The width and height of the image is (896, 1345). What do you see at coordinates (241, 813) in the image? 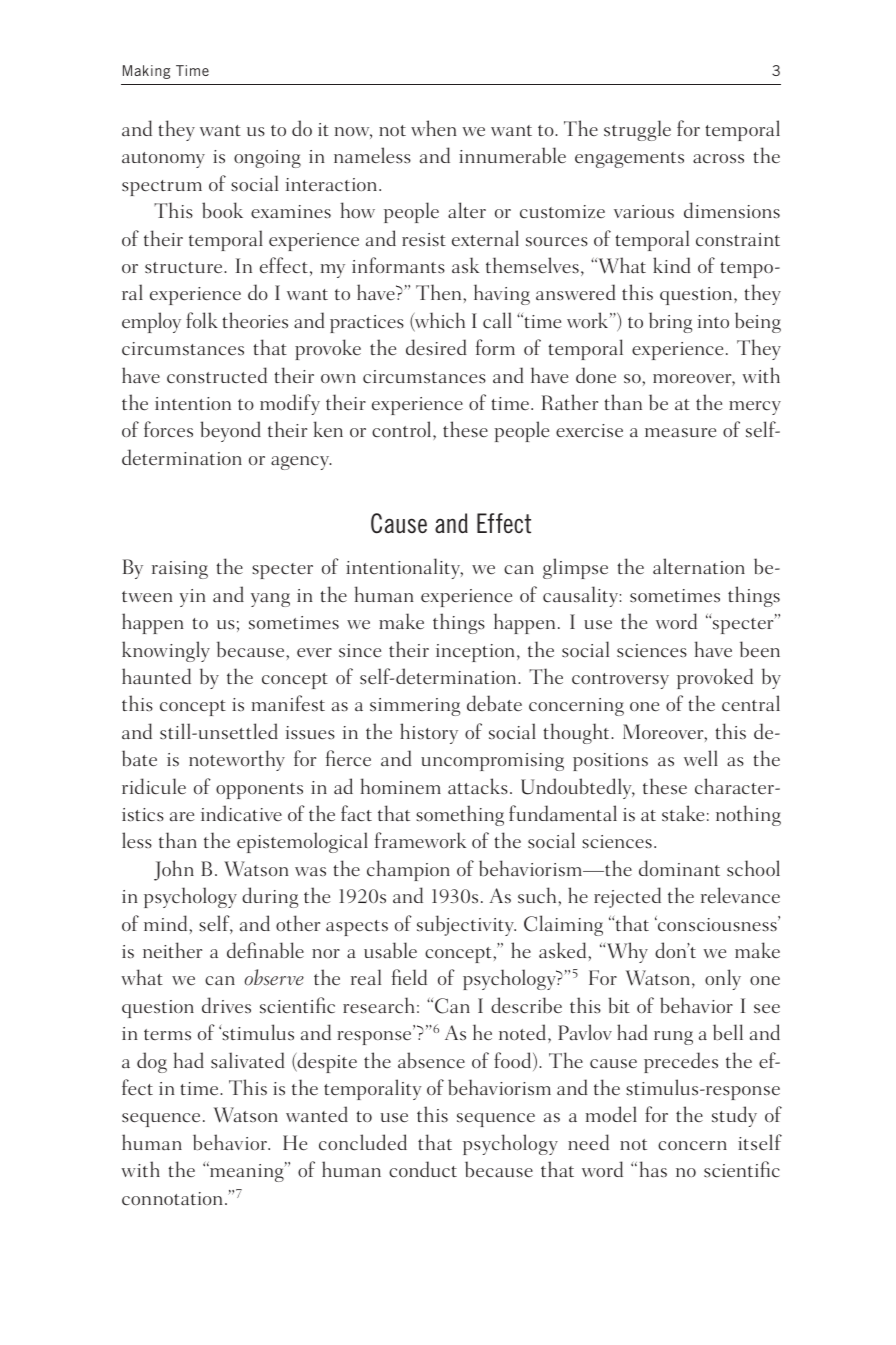
I see `indicative` at bounding box center [241, 813].
